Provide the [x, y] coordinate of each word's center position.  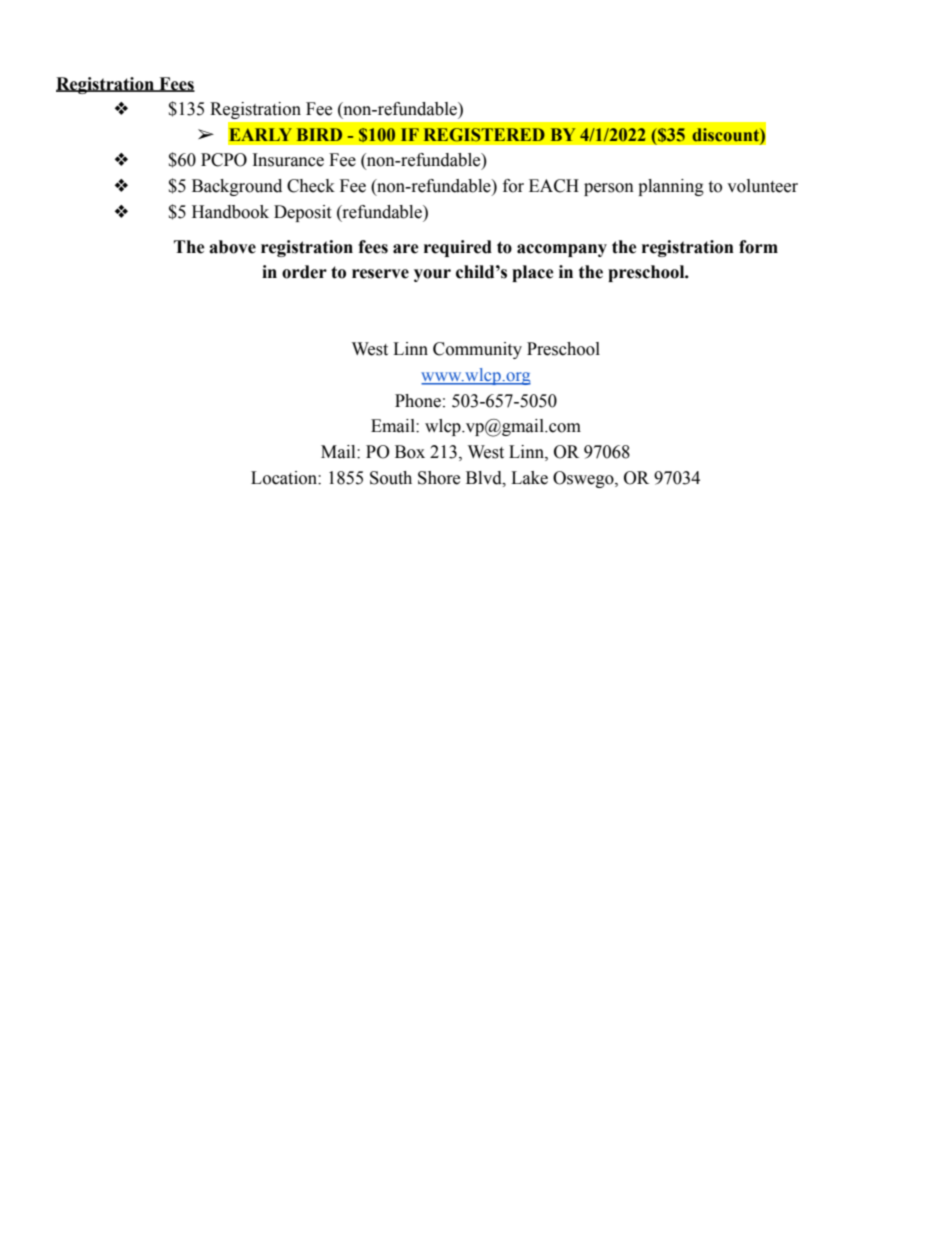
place [533, 273]
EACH [554, 186]
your [432, 275]
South [391, 478]
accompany [562, 250]
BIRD [319, 134]
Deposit [302, 213]
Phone [418, 401]
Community [477, 350]
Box [410, 452]
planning [671, 187]
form [758, 247]
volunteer [762, 186]
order [304, 272]
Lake [529, 478]
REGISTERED [484, 135]
